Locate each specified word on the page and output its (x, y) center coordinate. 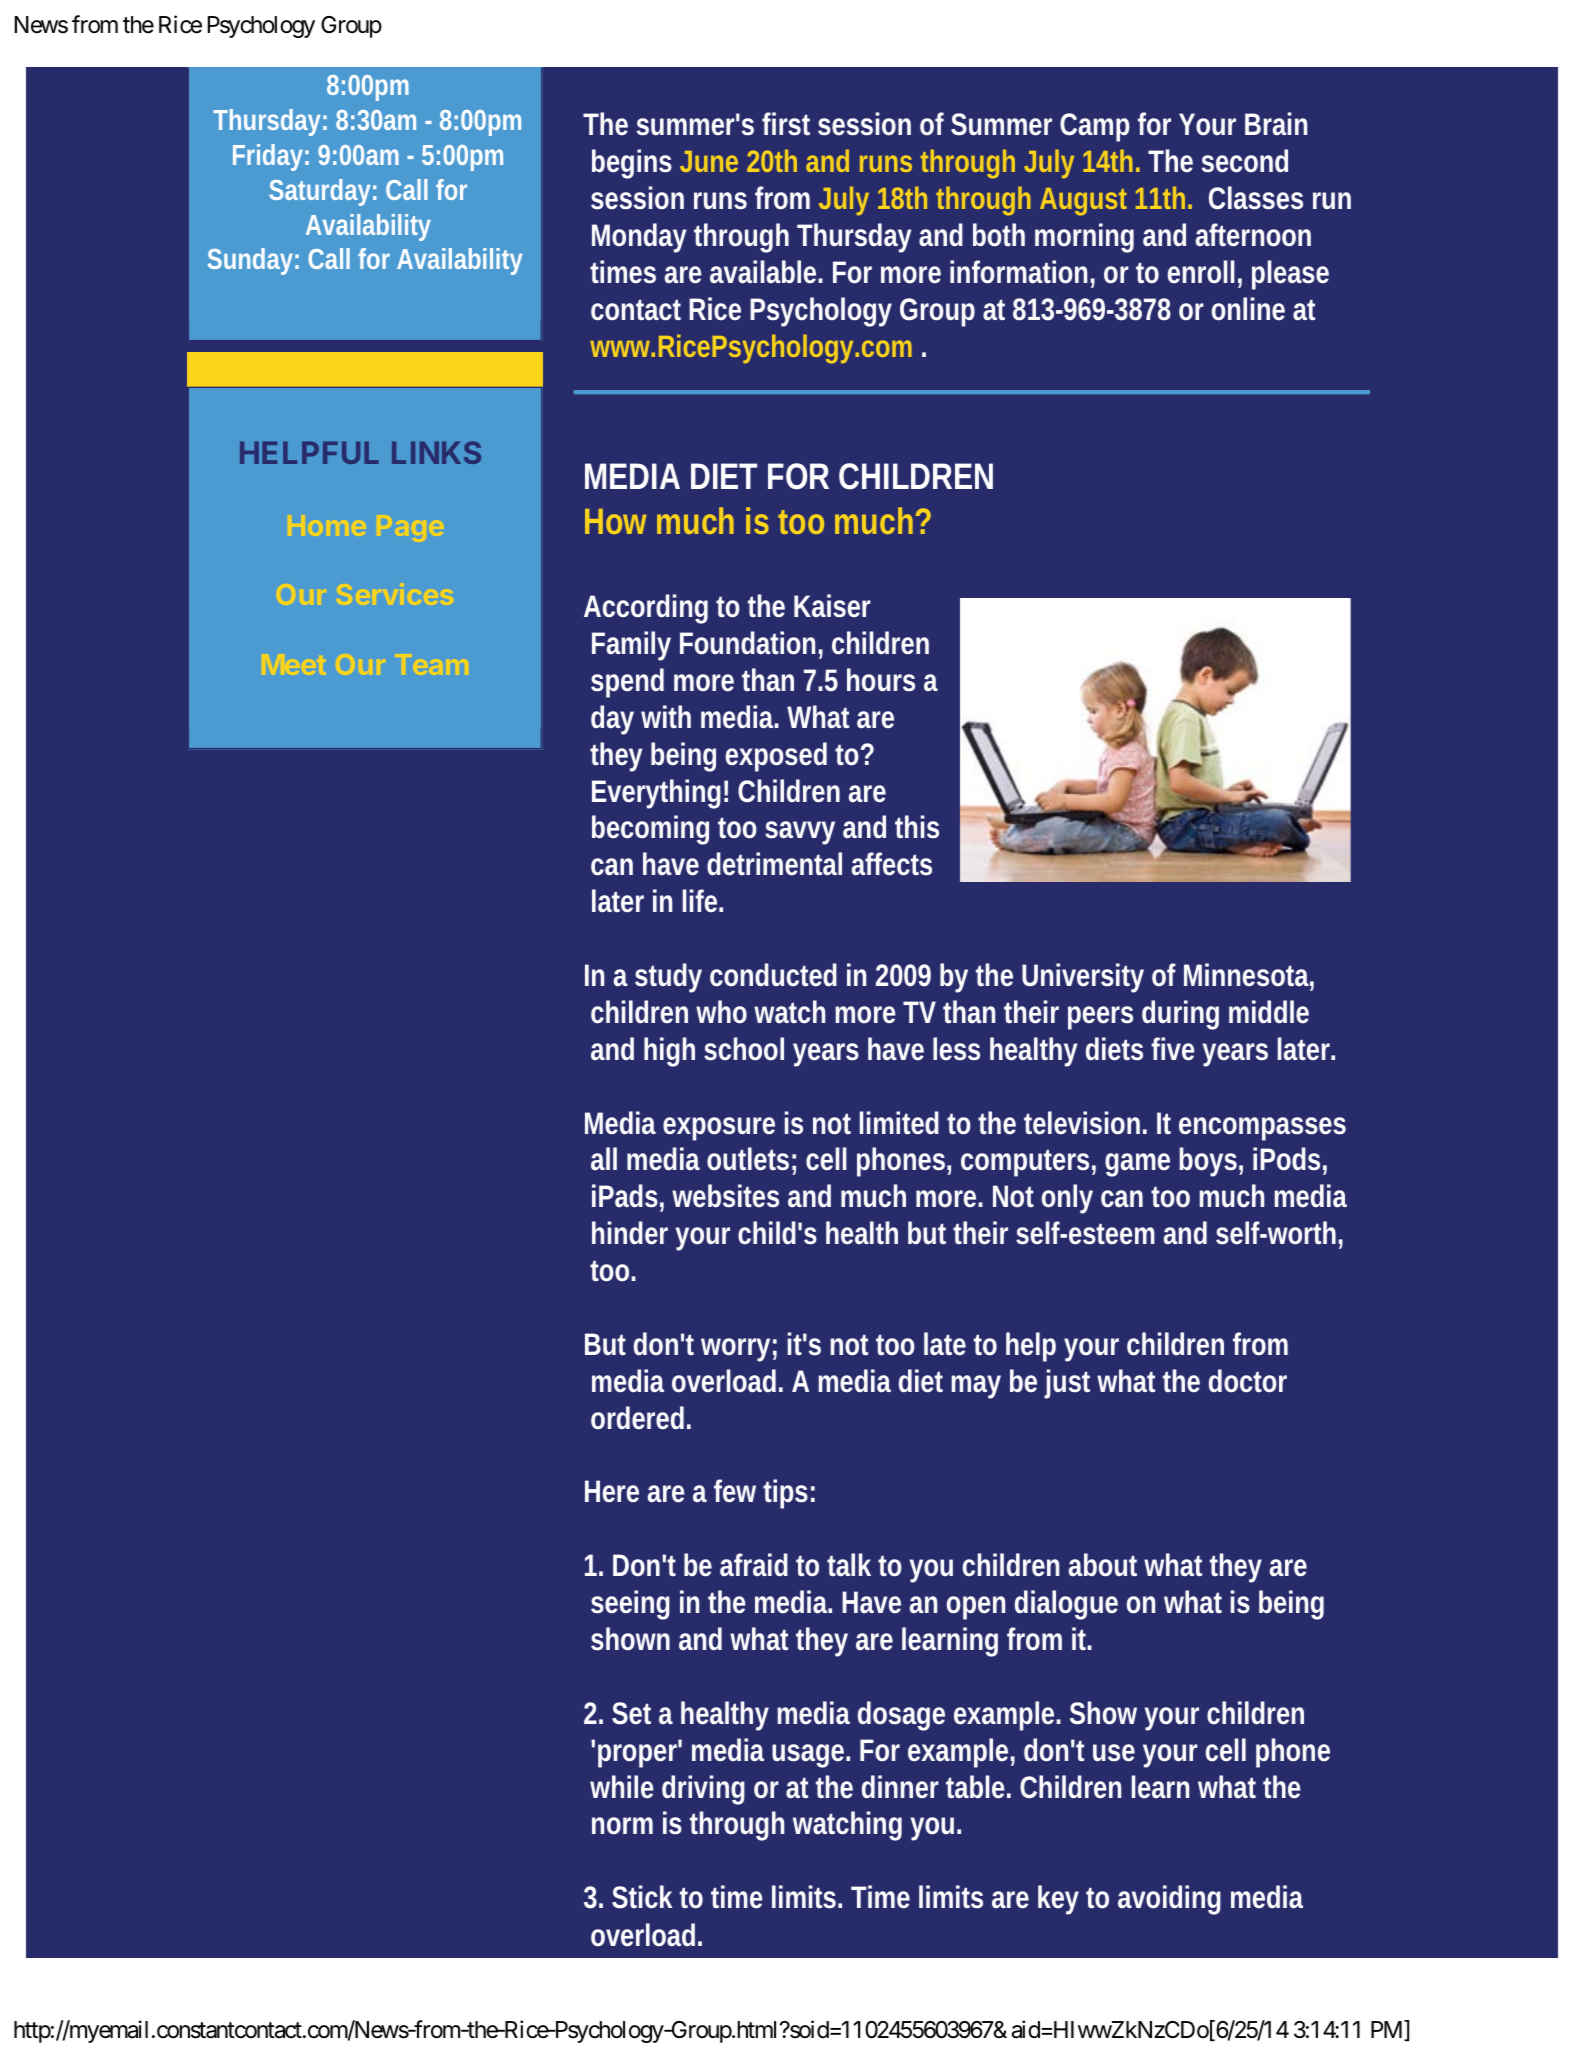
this (917, 827)
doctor (1248, 1381)
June (709, 161)
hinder (630, 1233)
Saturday (319, 192)
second (1245, 161)
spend (627, 683)
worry (735, 1350)
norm (622, 1826)
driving (703, 1790)
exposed (776, 757)
